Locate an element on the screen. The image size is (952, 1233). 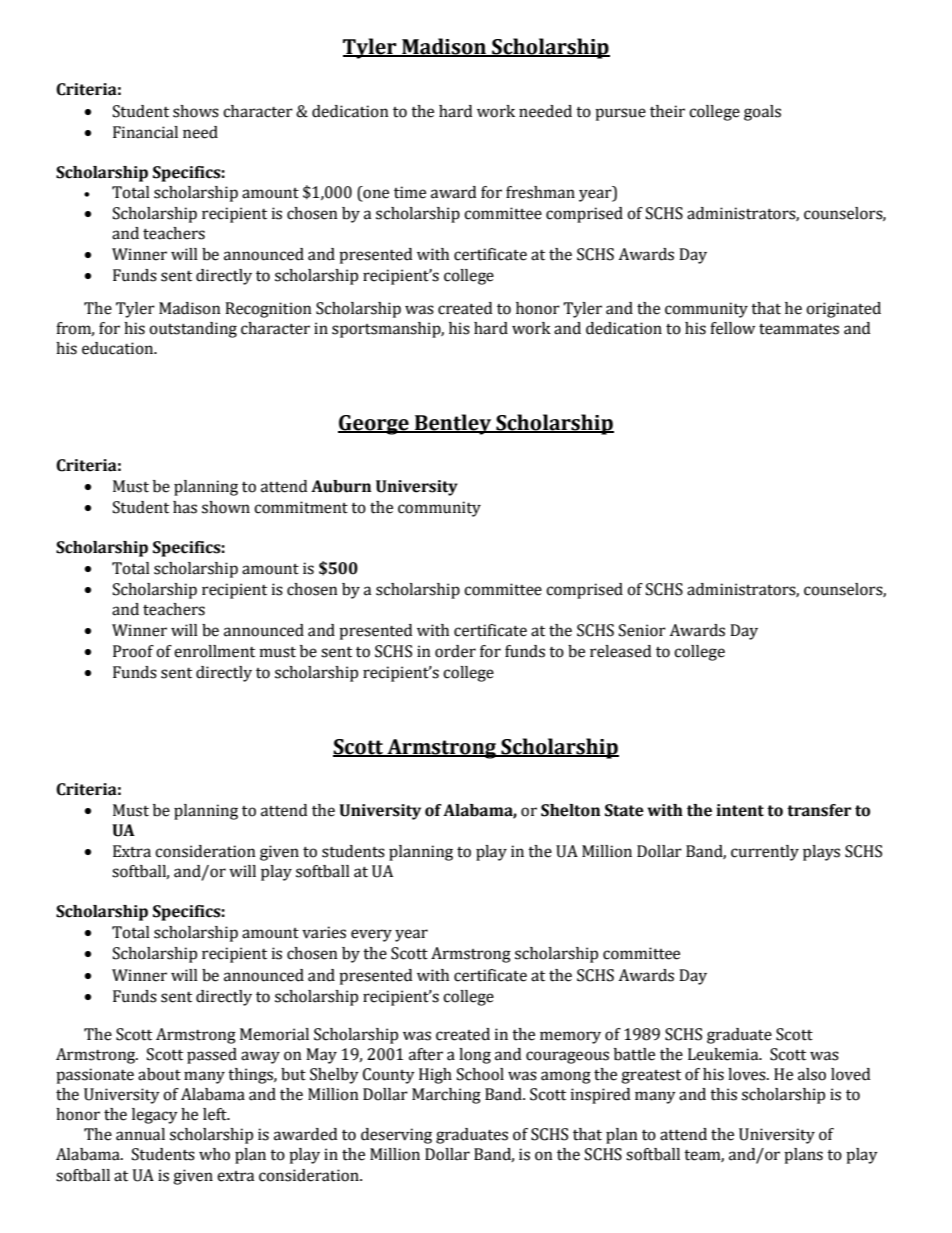
goals is located at coordinates (762, 113).
